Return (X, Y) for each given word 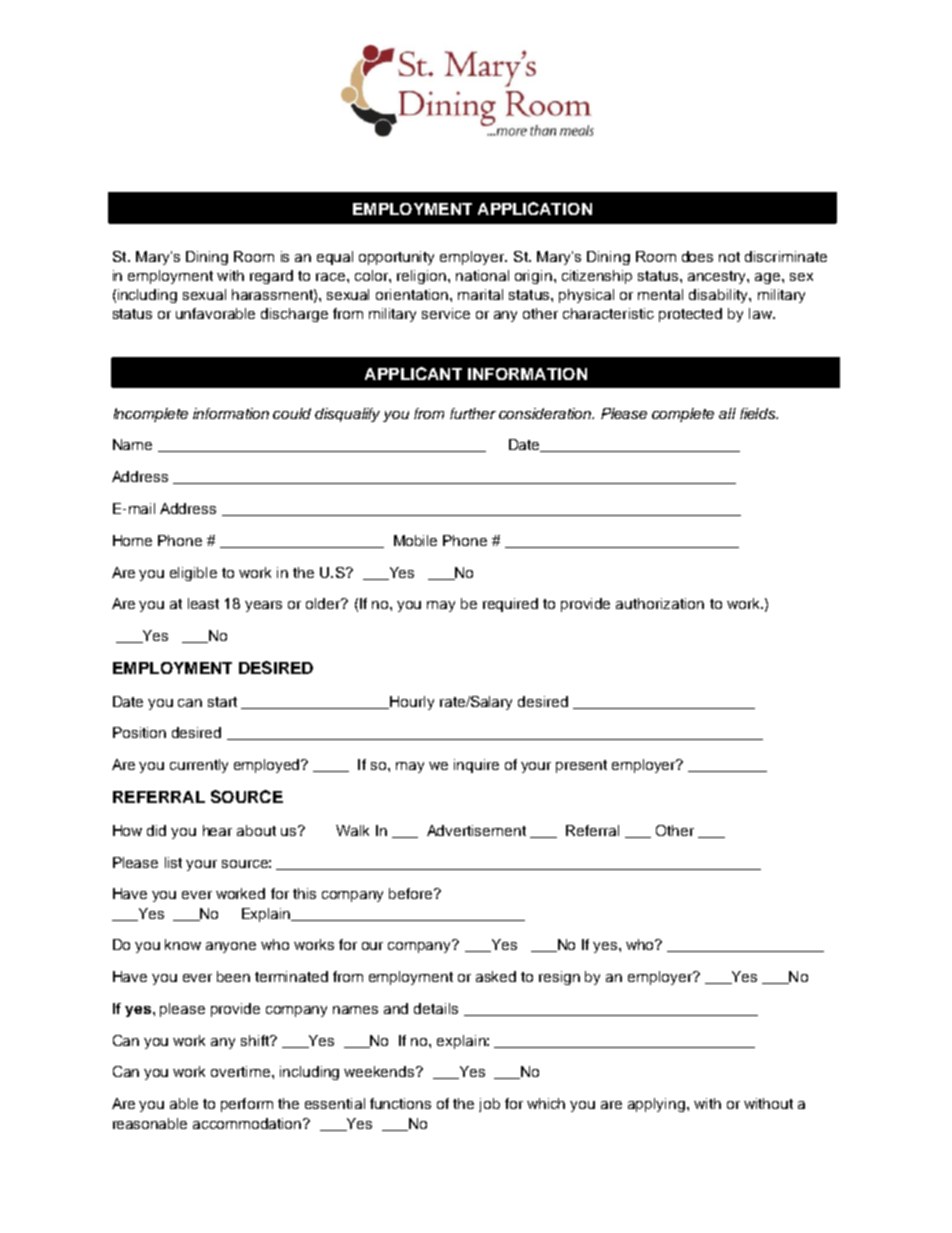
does (697, 256)
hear (217, 830)
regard (271, 277)
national (482, 275)
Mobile (415, 540)
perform (247, 1105)
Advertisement (476, 830)
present (581, 766)
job (489, 1105)
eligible (193, 574)
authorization (660, 603)
